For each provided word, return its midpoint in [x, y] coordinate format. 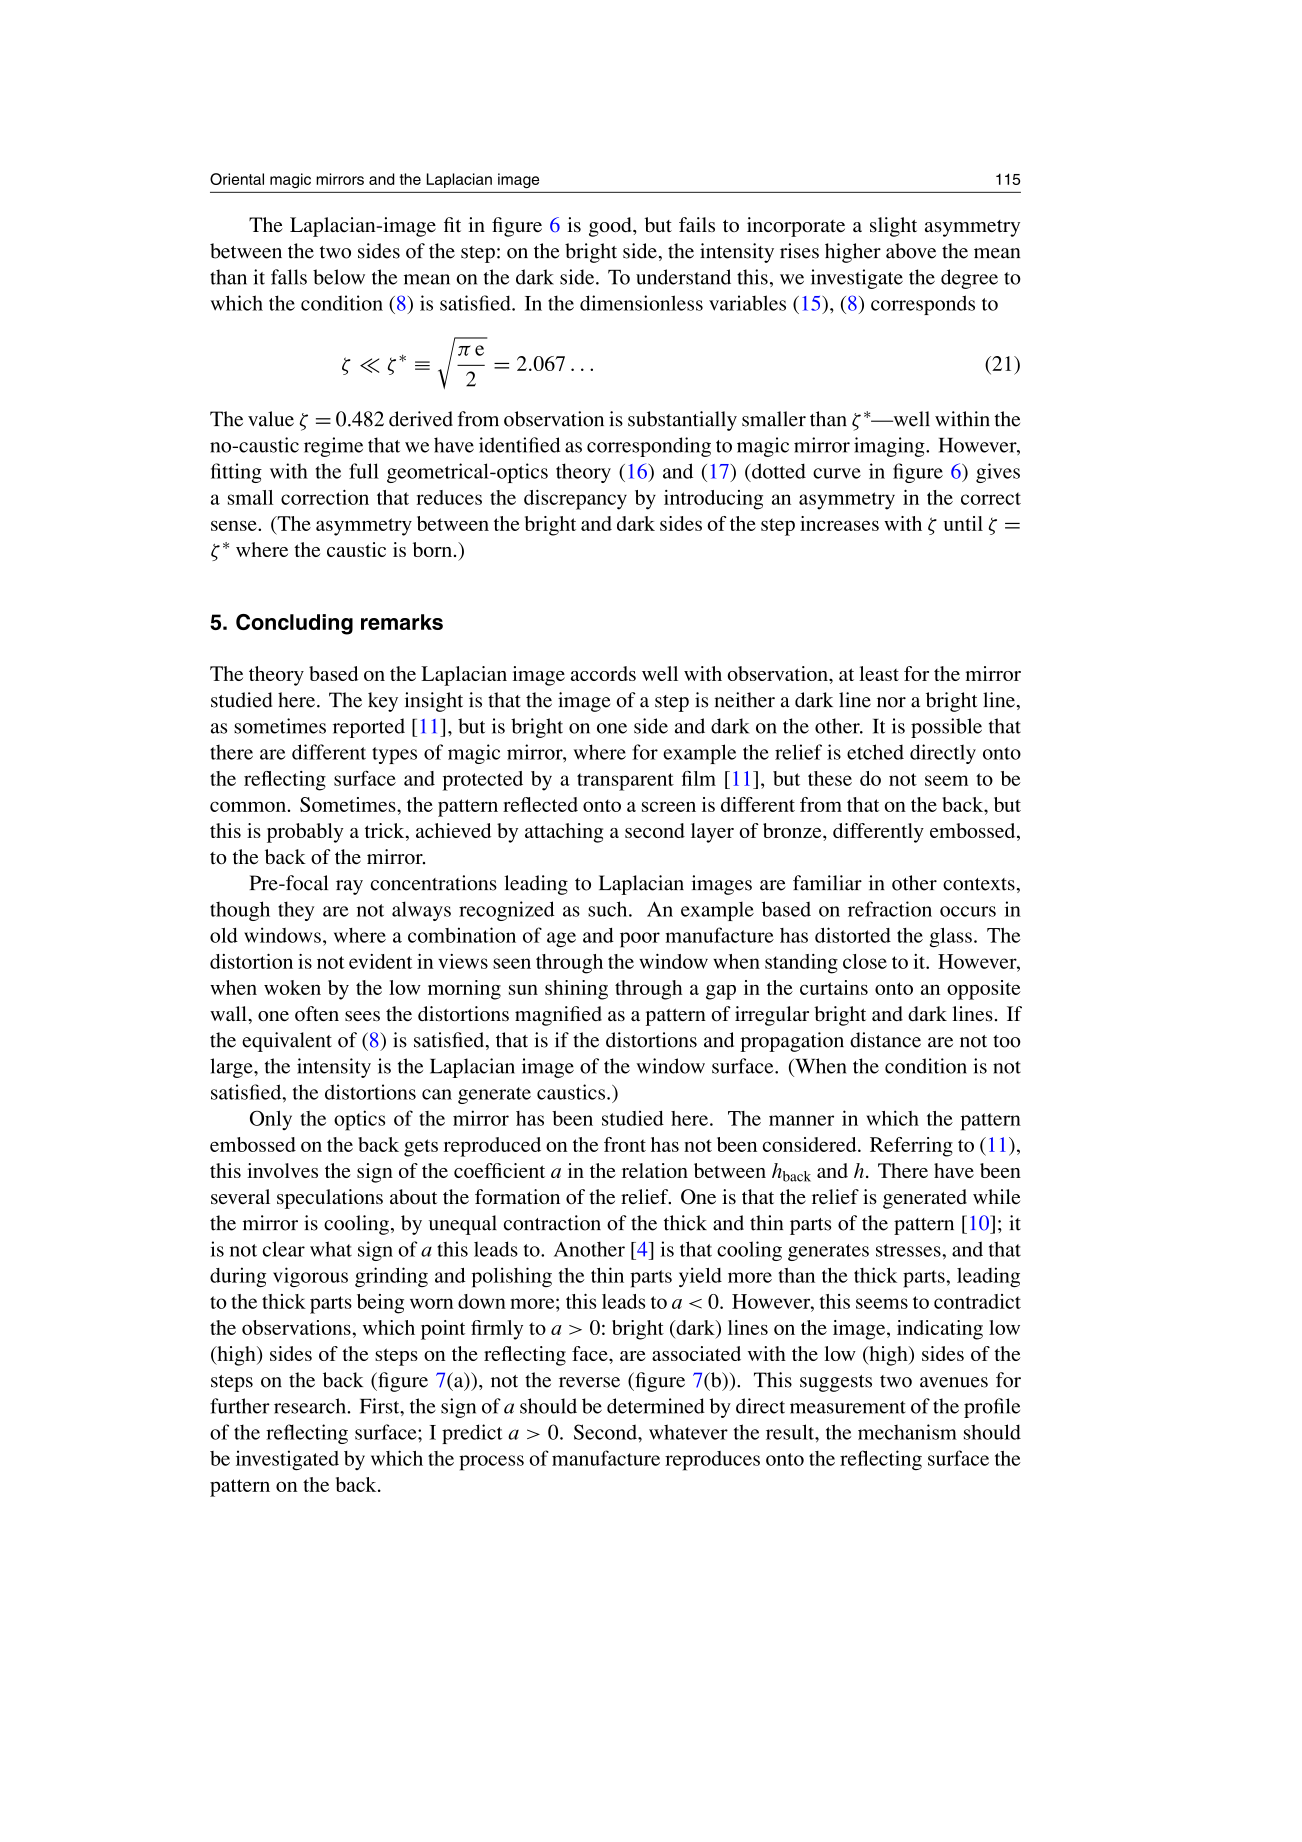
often [317, 1014]
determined [656, 1406]
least [879, 673]
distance [885, 1040]
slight [893, 227]
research [311, 1406]
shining [576, 990]
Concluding [294, 624]
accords [603, 673]
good [611, 227]
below [339, 277]
